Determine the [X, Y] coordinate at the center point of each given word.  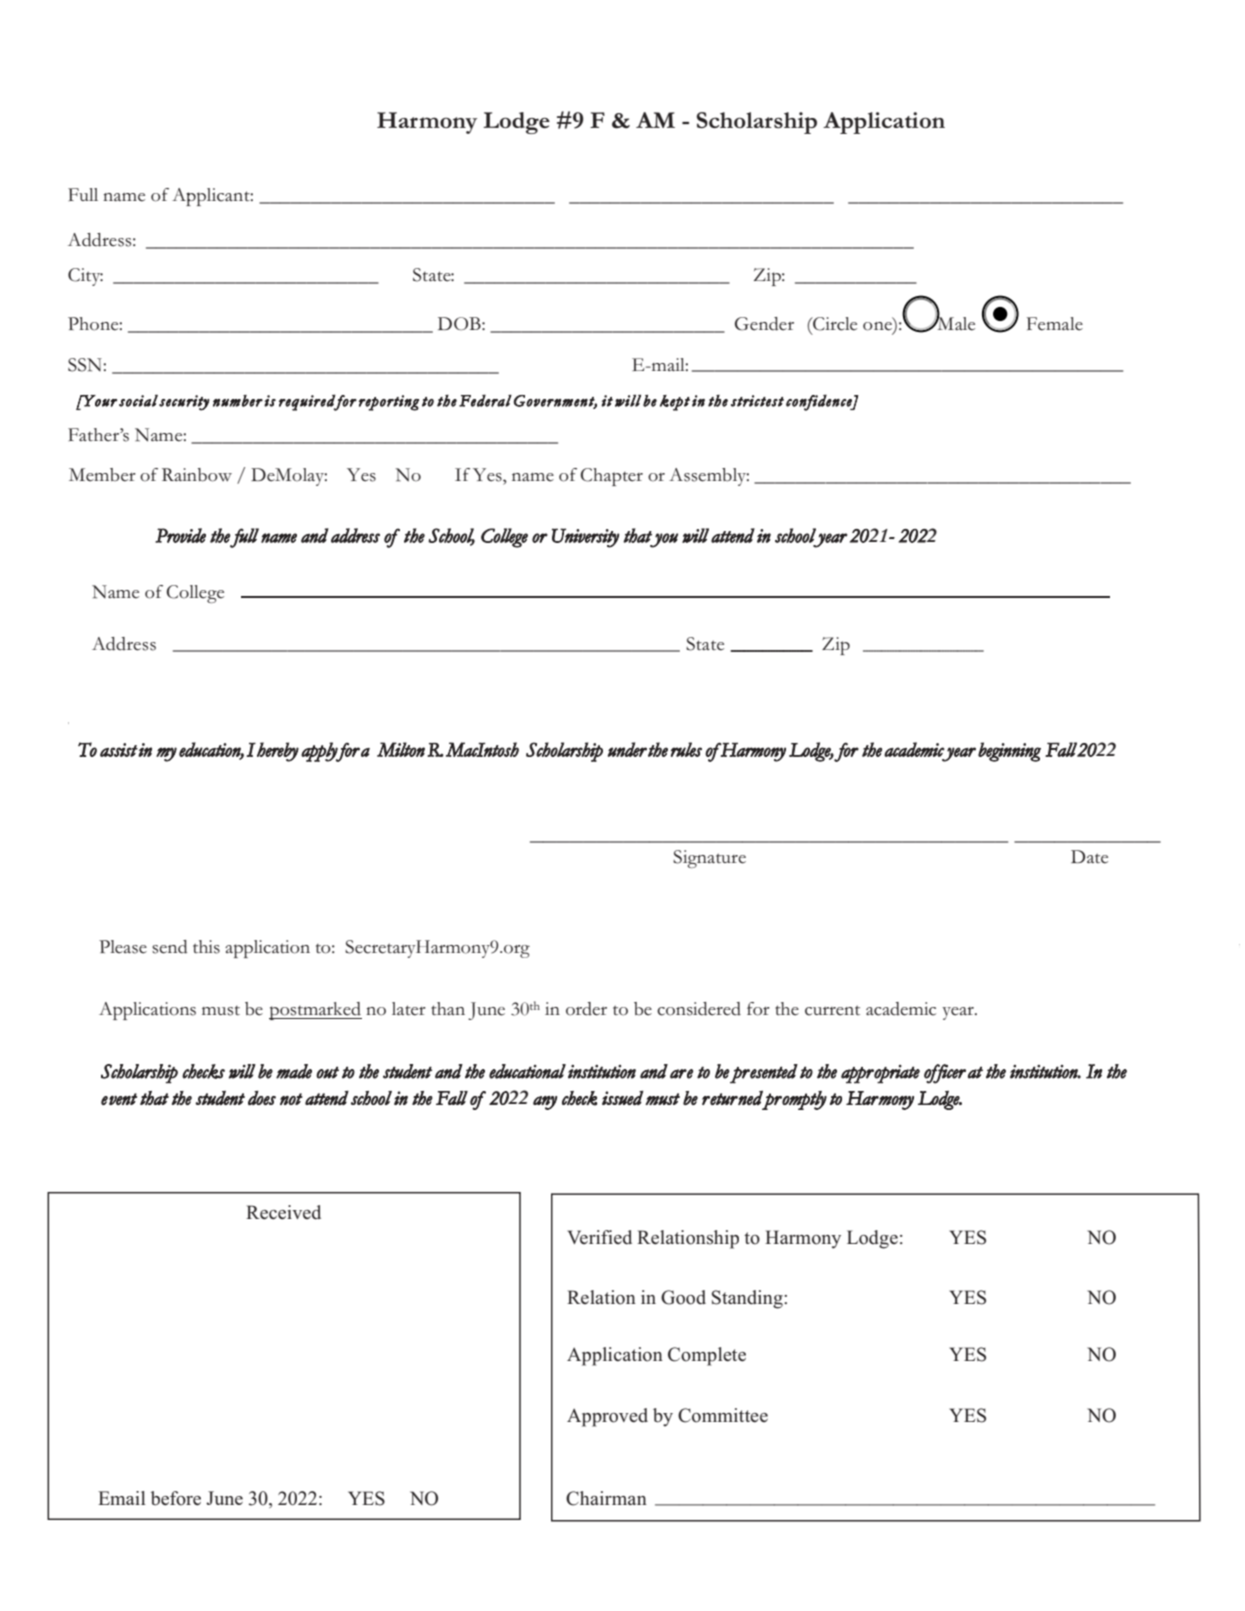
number [238, 401]
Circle [834, 324]
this [206, 947]
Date [1089, 857]
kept [675, 403]
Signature [709, 859]
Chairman [606, 1498]
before [176, 1498]
